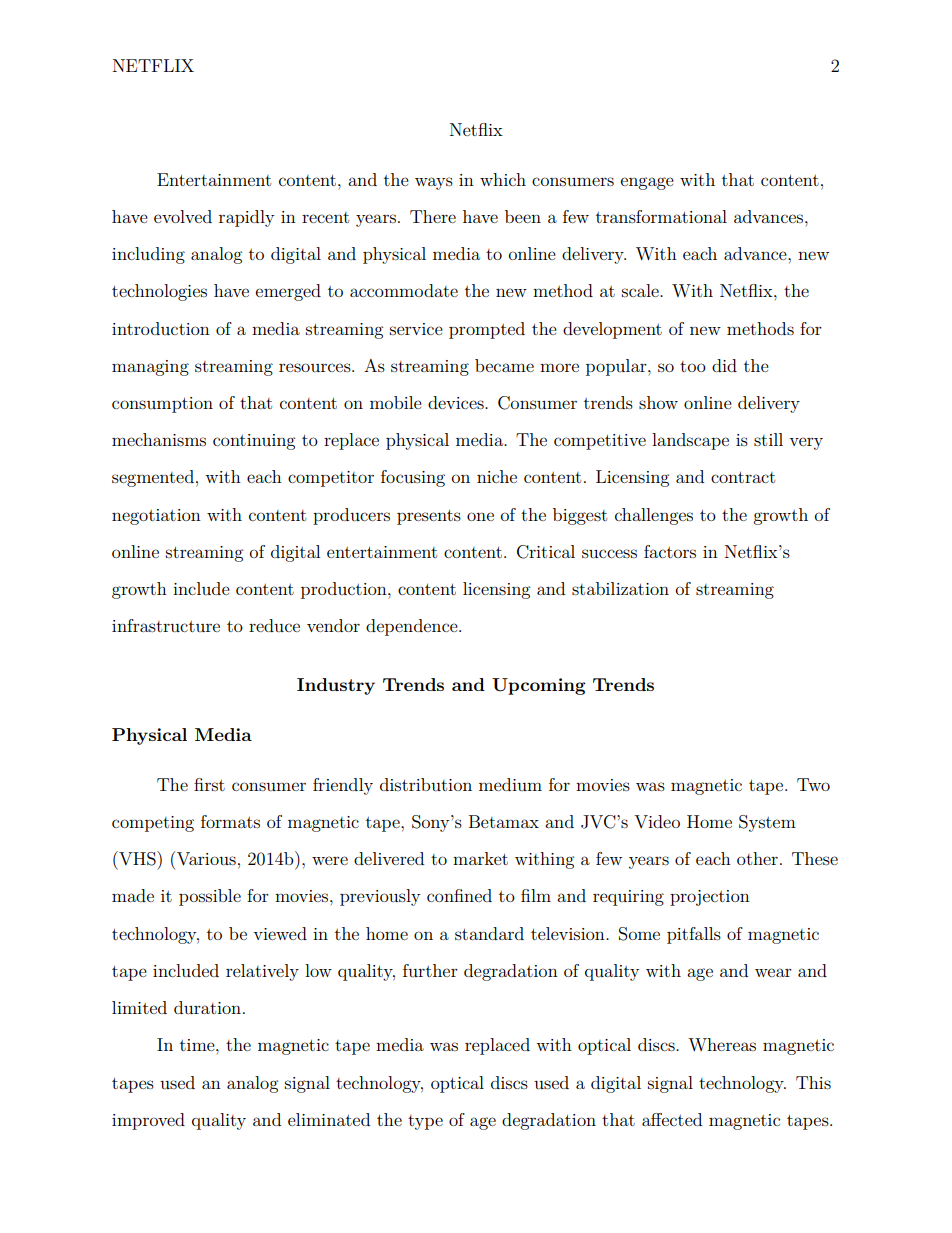  Describe the element at coordinates (166, 625) in the screenshot. I see `infrastructure` at that location.
